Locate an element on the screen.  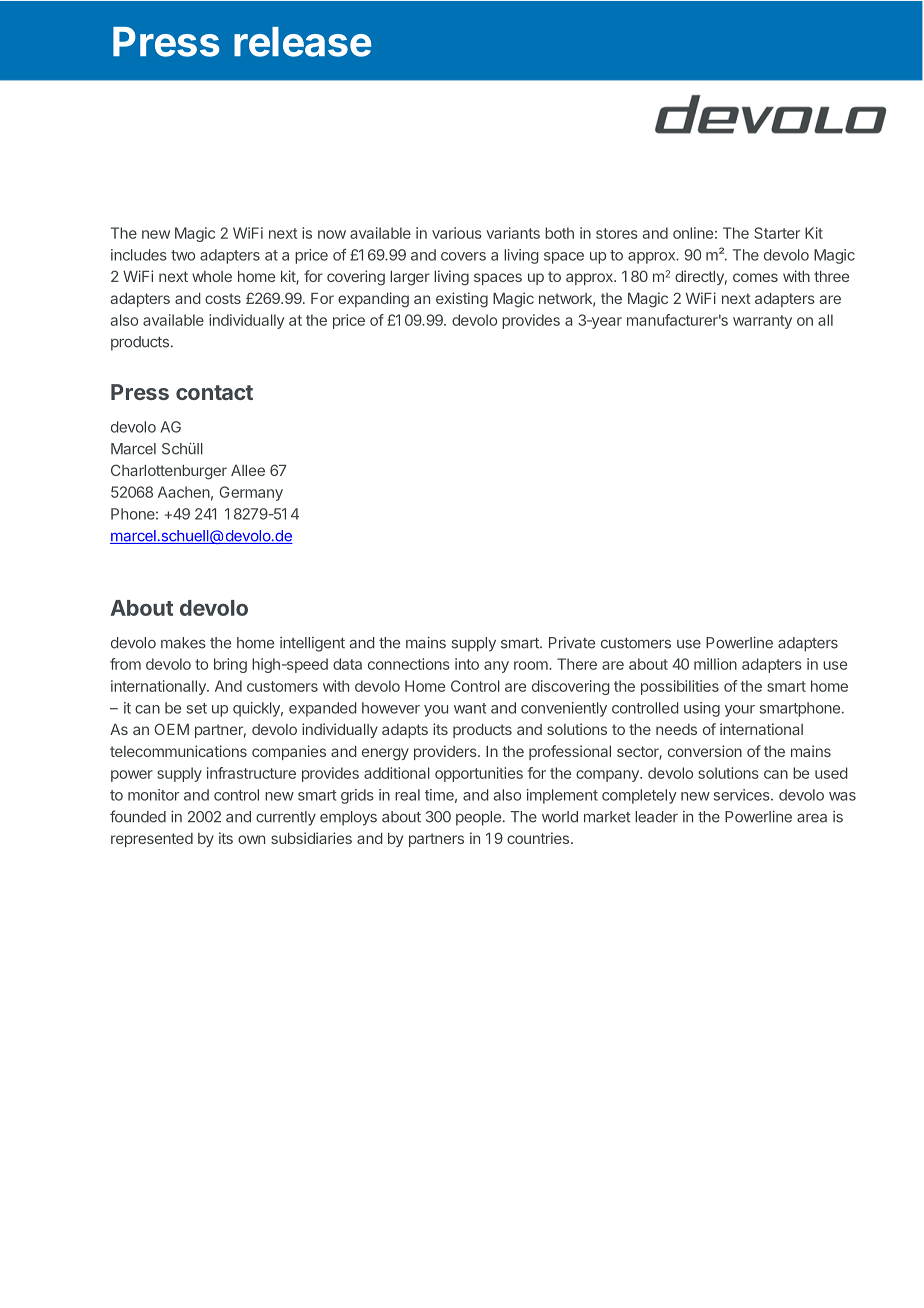
million is located at coordinates (715, 664).
